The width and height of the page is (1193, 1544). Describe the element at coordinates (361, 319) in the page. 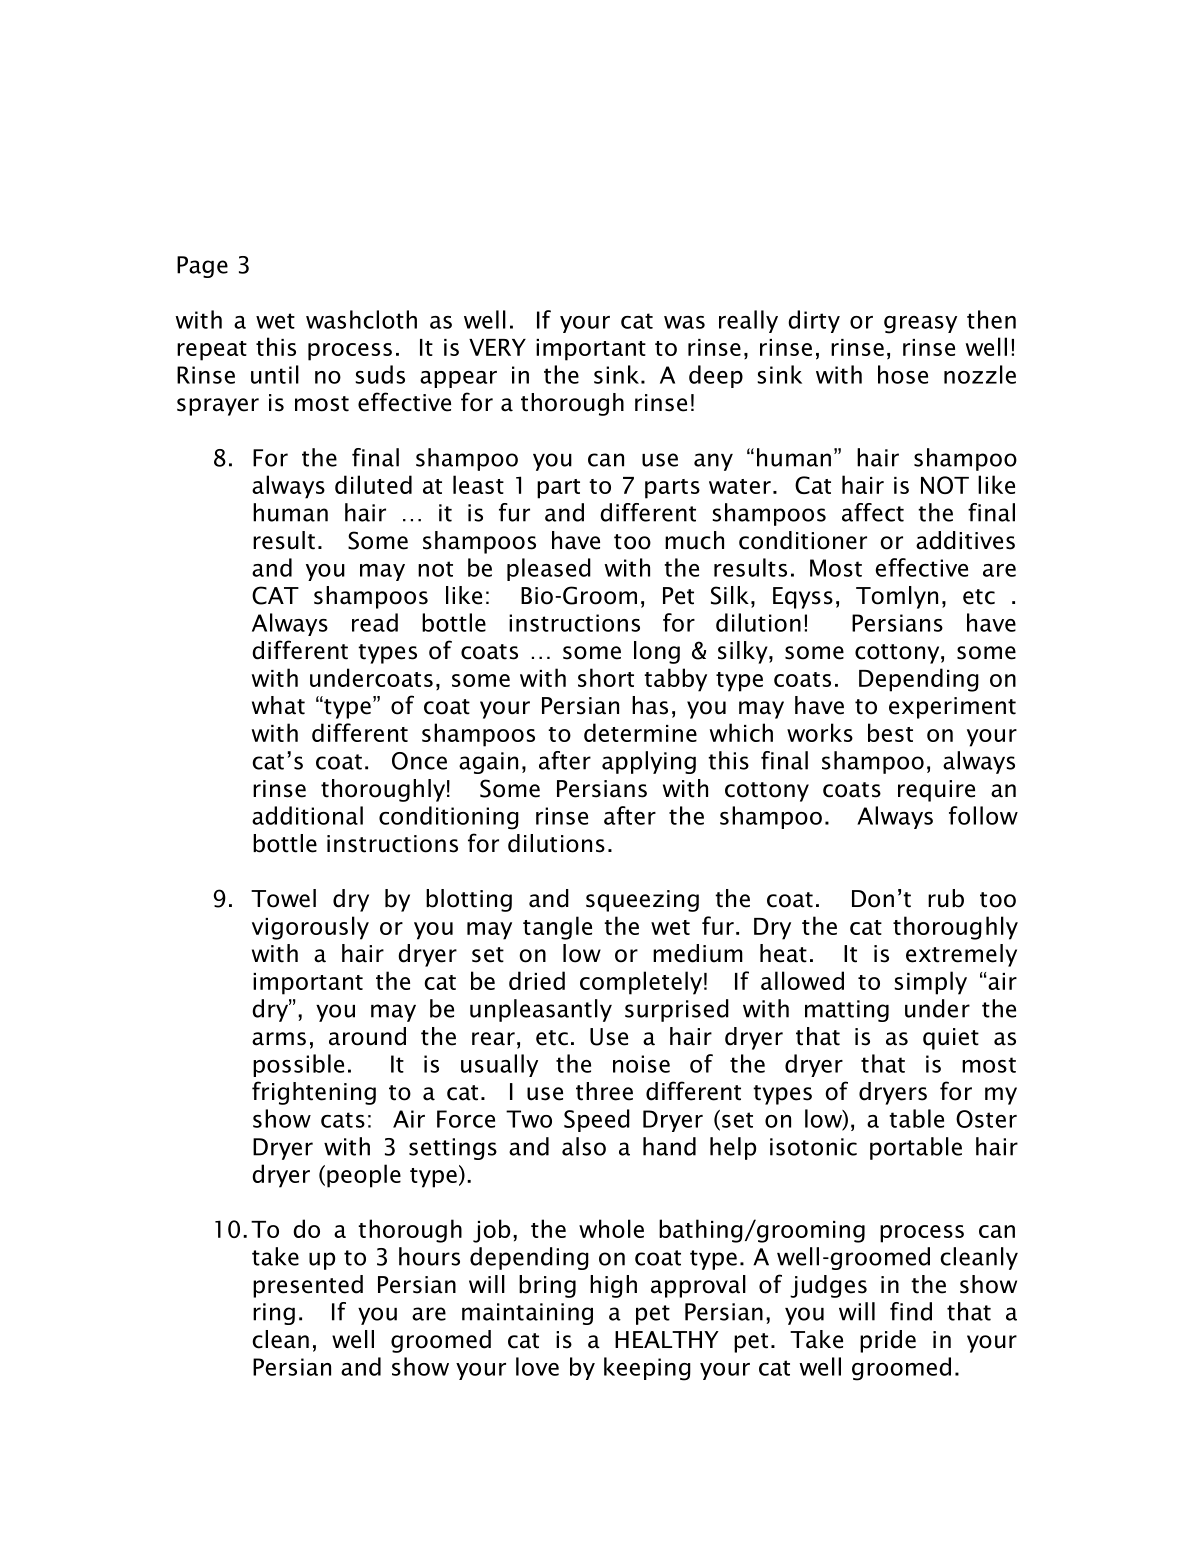

I see `washcloth` at that location.
